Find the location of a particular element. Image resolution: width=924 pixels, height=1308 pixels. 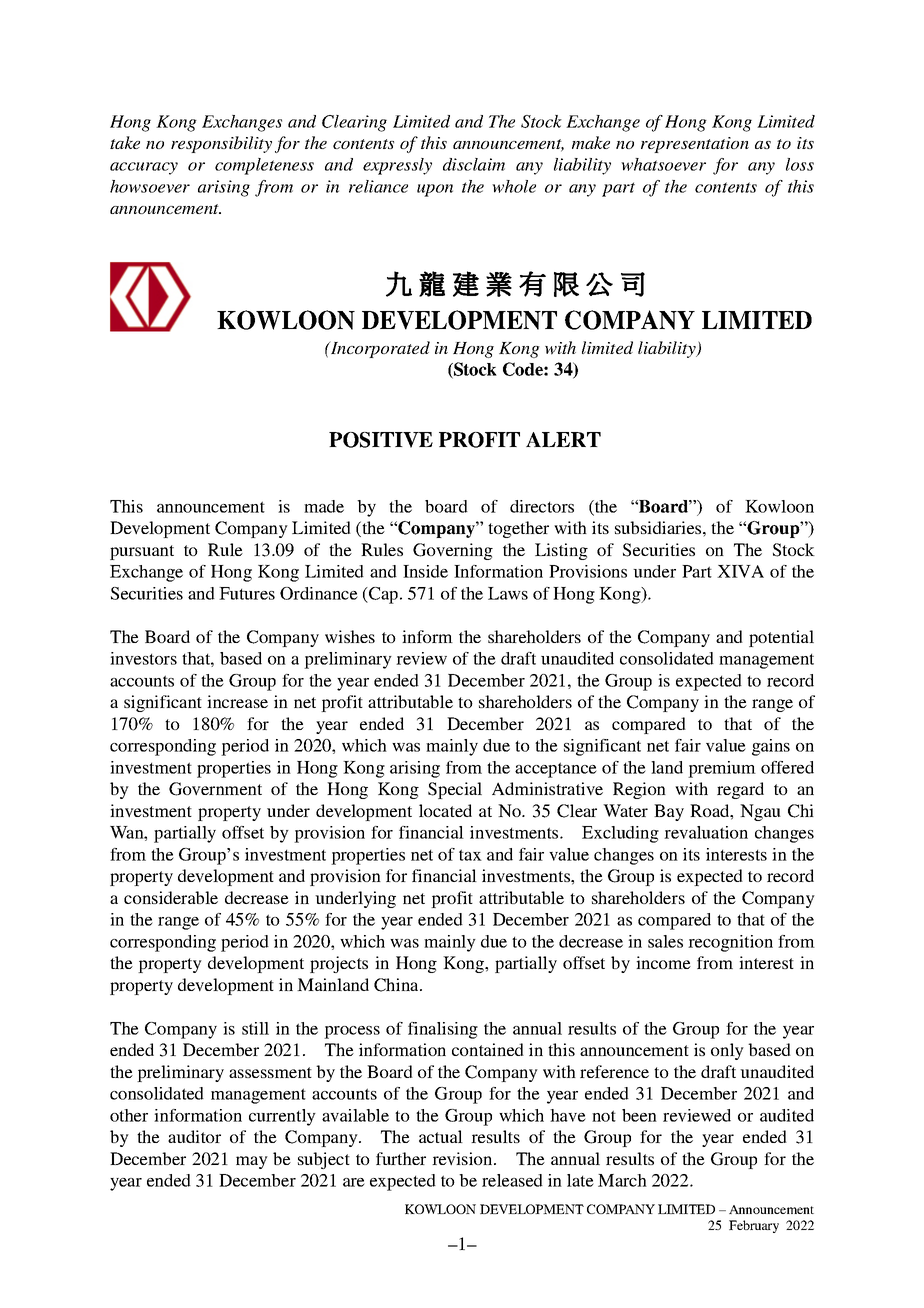

disclaim is located at coordinates (474, 164).
